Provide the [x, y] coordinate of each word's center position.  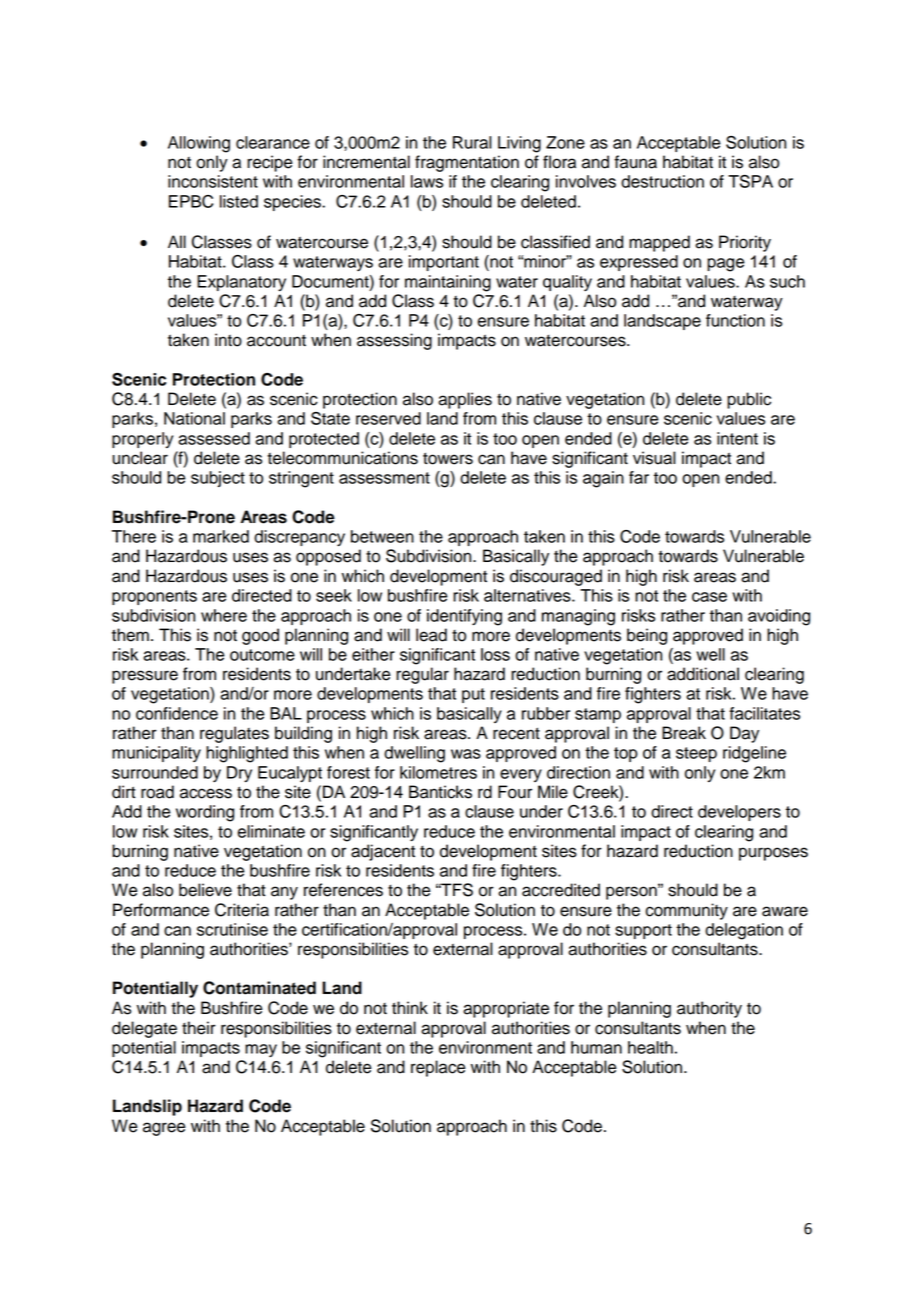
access [206, 793]
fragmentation [467, 163]
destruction [662, 181]
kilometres [438, 772]
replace [438, 1068]
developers [739, 813]
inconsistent [213, 181]
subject [218, 479]
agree [164, 1129]
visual [654, 458]
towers [448, 458]
